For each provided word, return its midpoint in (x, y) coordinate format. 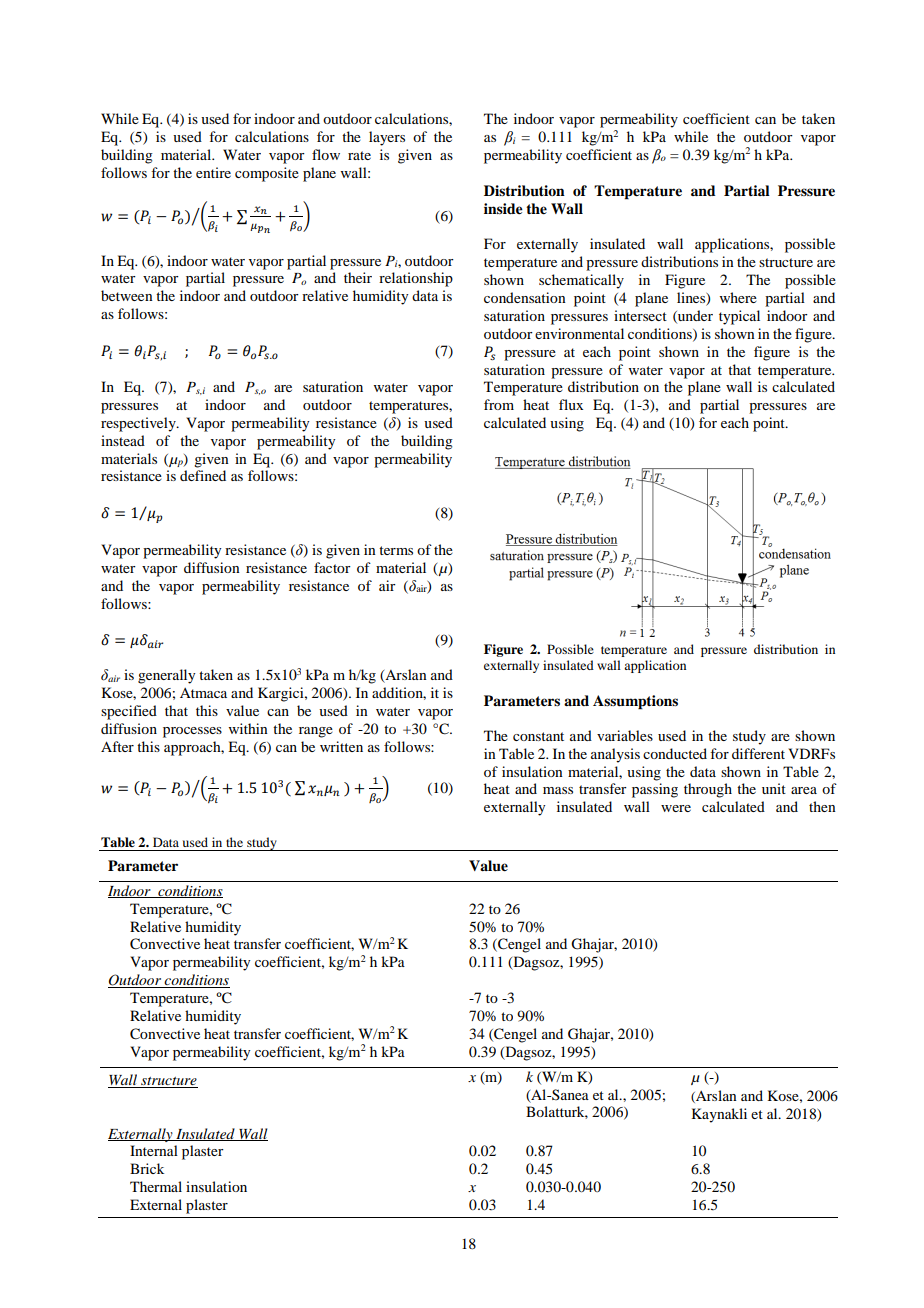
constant (538, 736)
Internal (154, 1150)
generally (166, 676)
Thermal (156, 1186)
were (676, 808)
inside (503, 208)
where (738, 297)
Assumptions (635, 702)
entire (213, 172)
